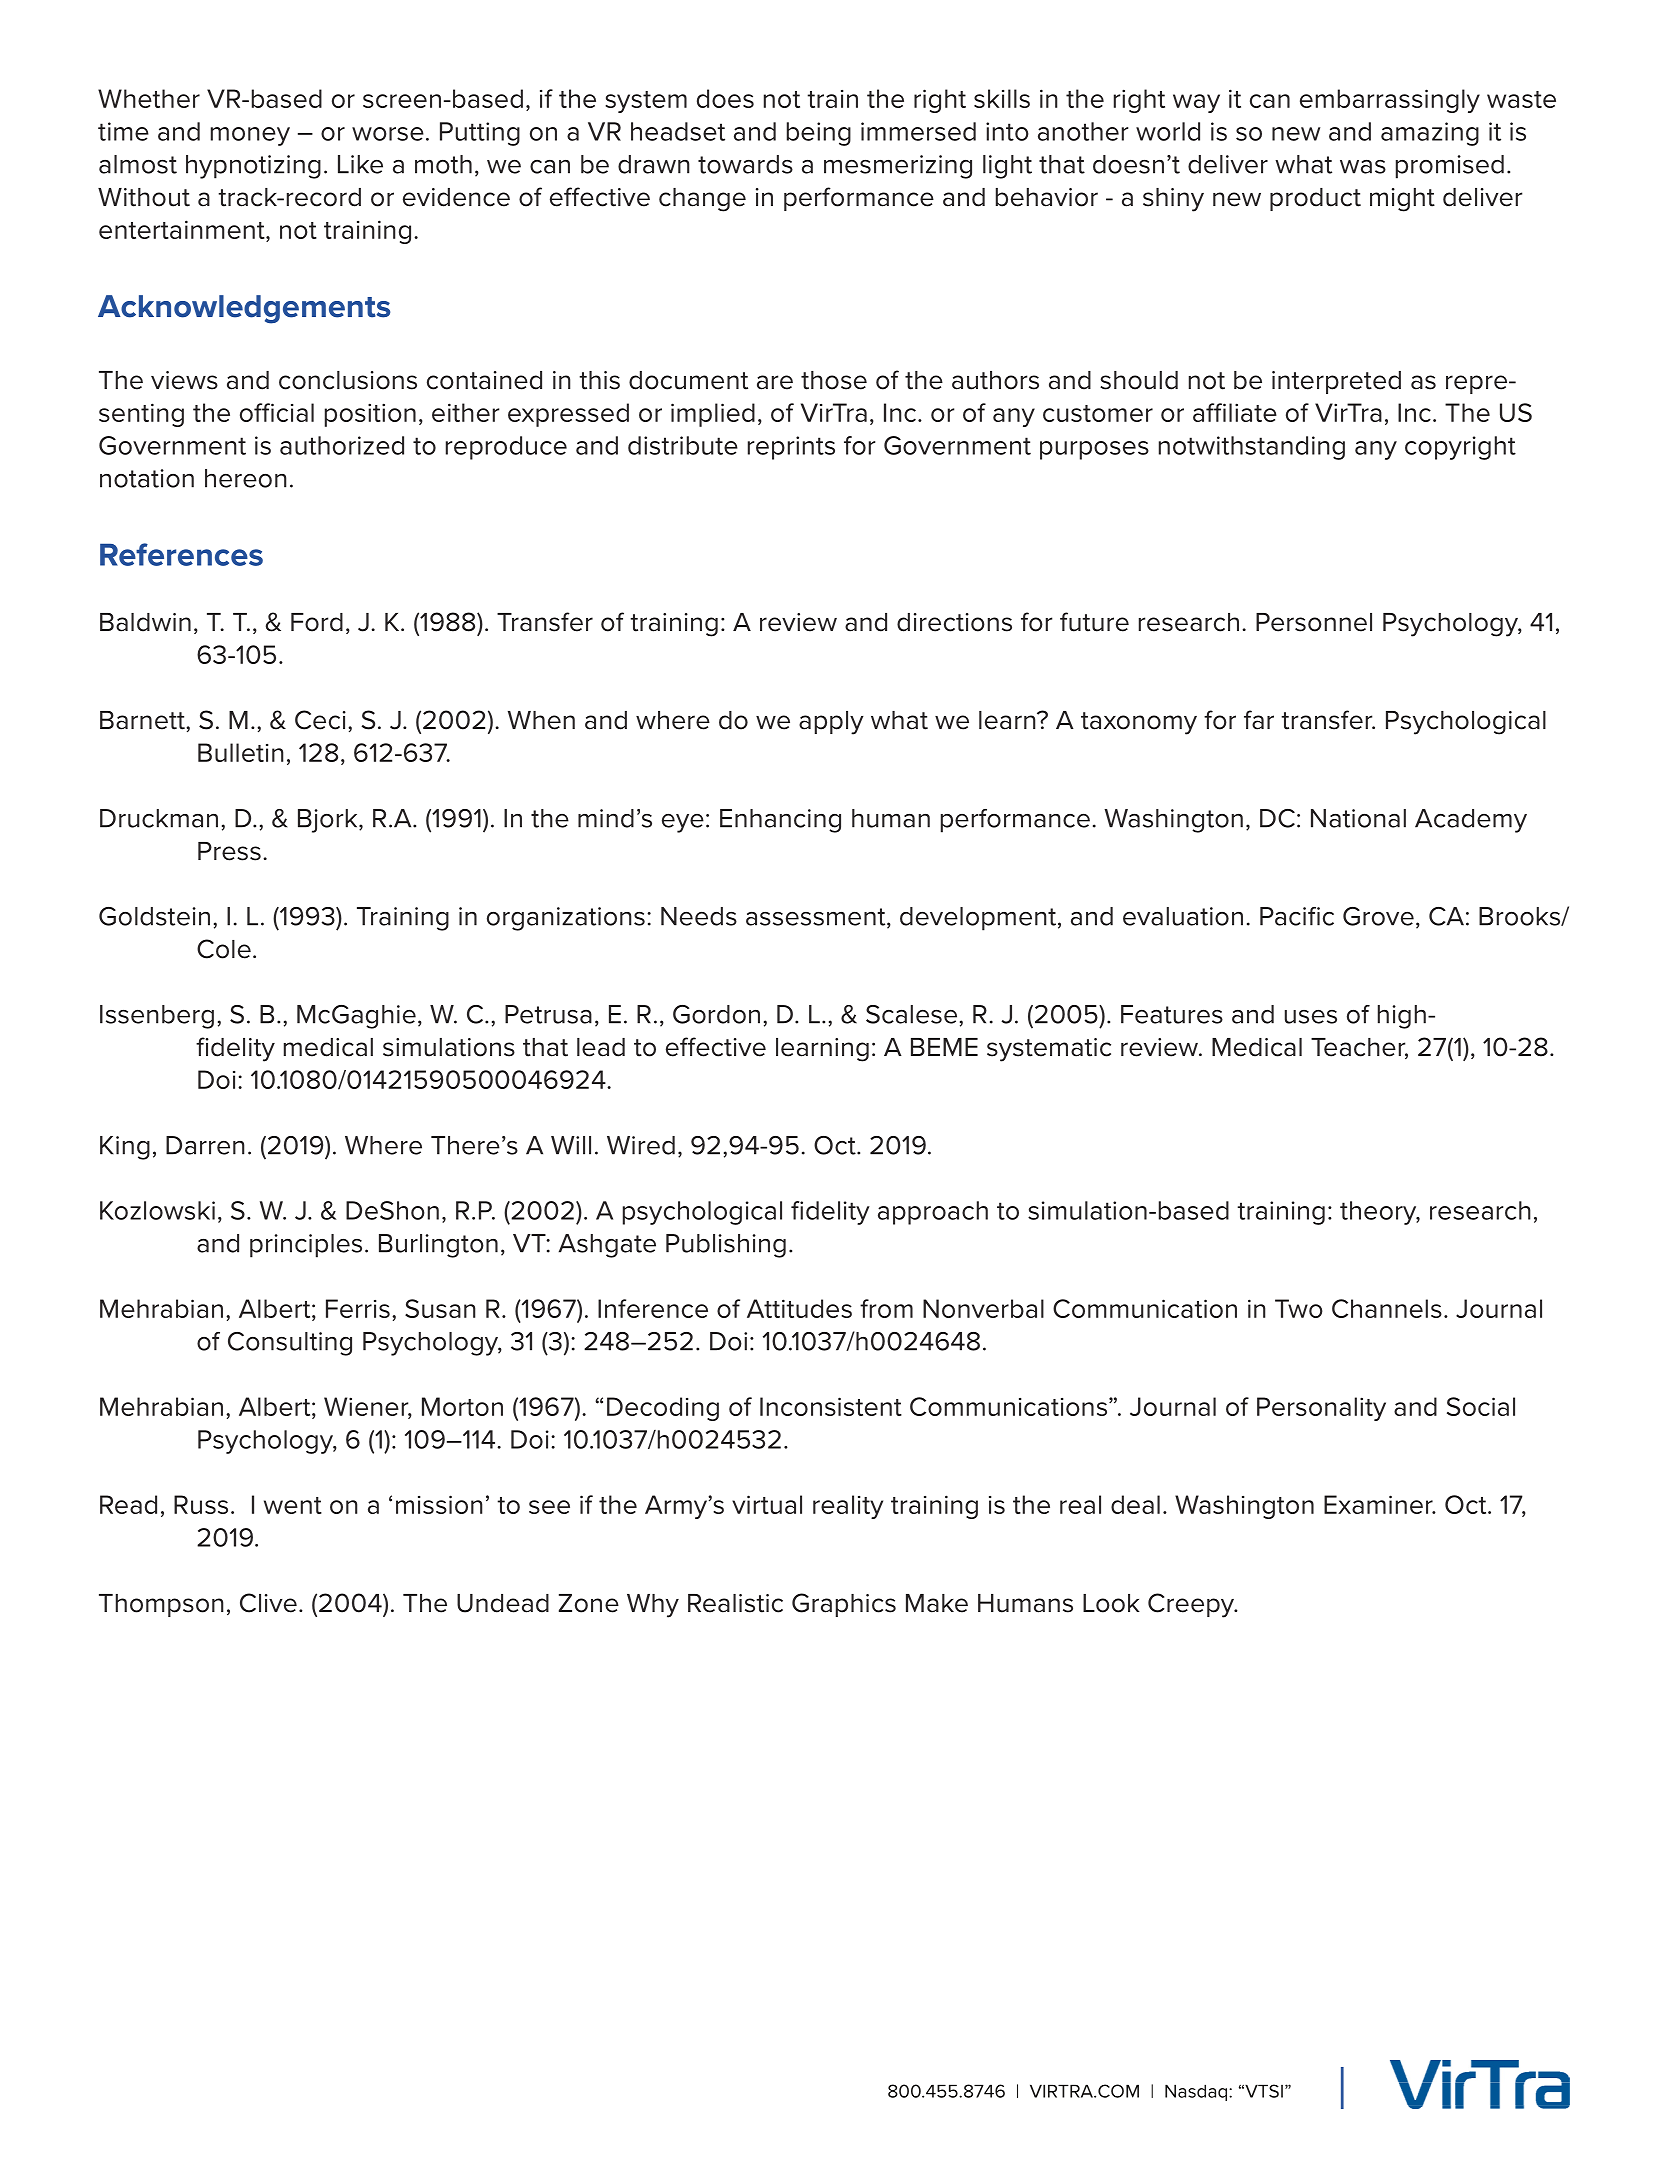  Describe the element at coordinates (329, 821) in the document. I see `Bjork` at that location.
